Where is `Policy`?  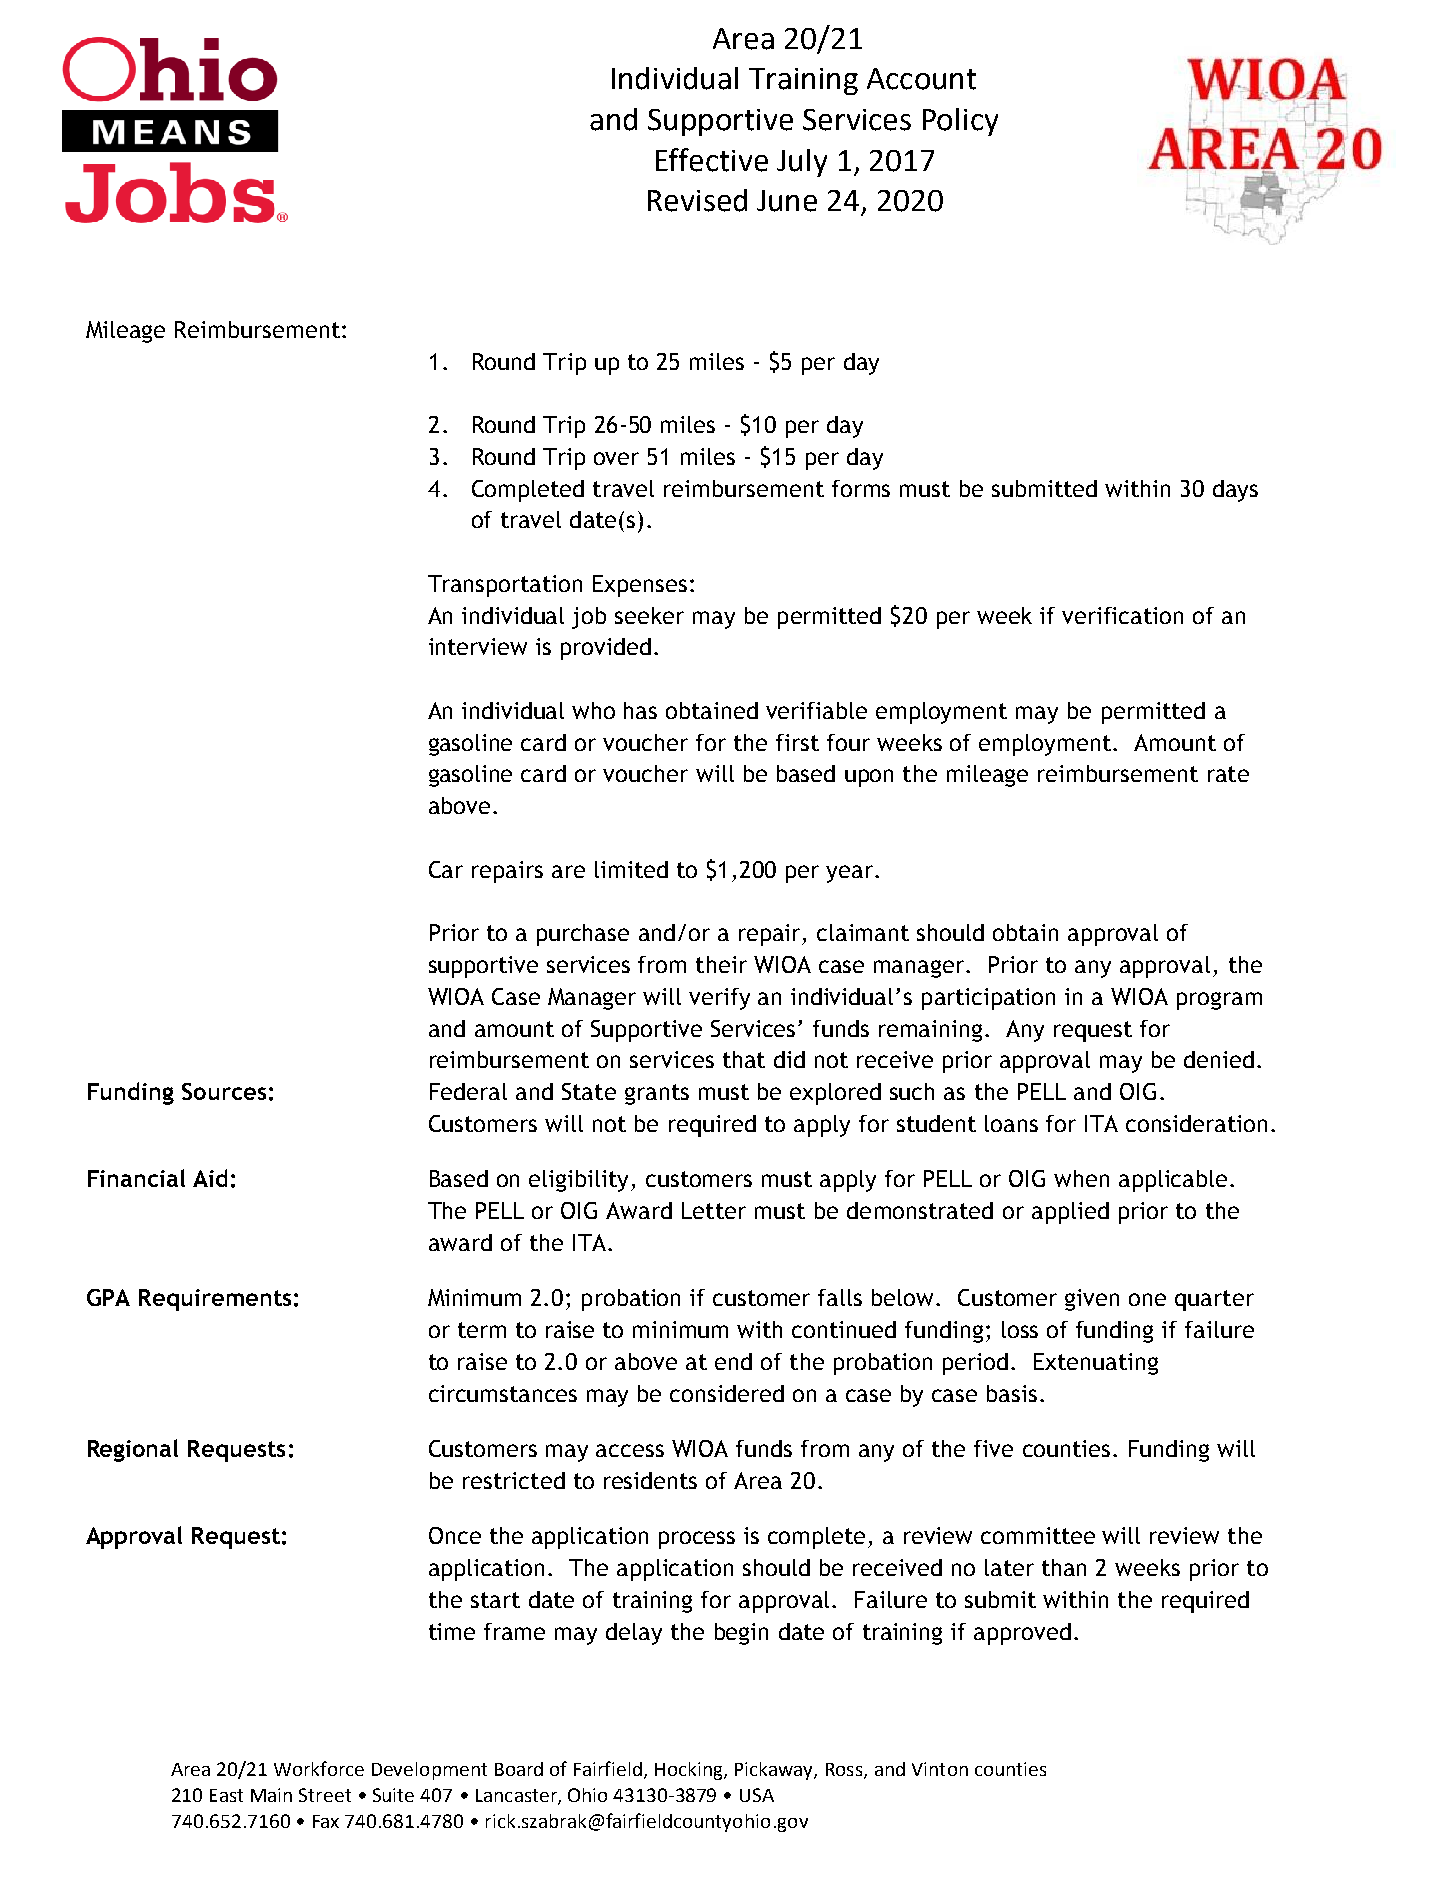
Policy is located at coordinates (960, 122).
